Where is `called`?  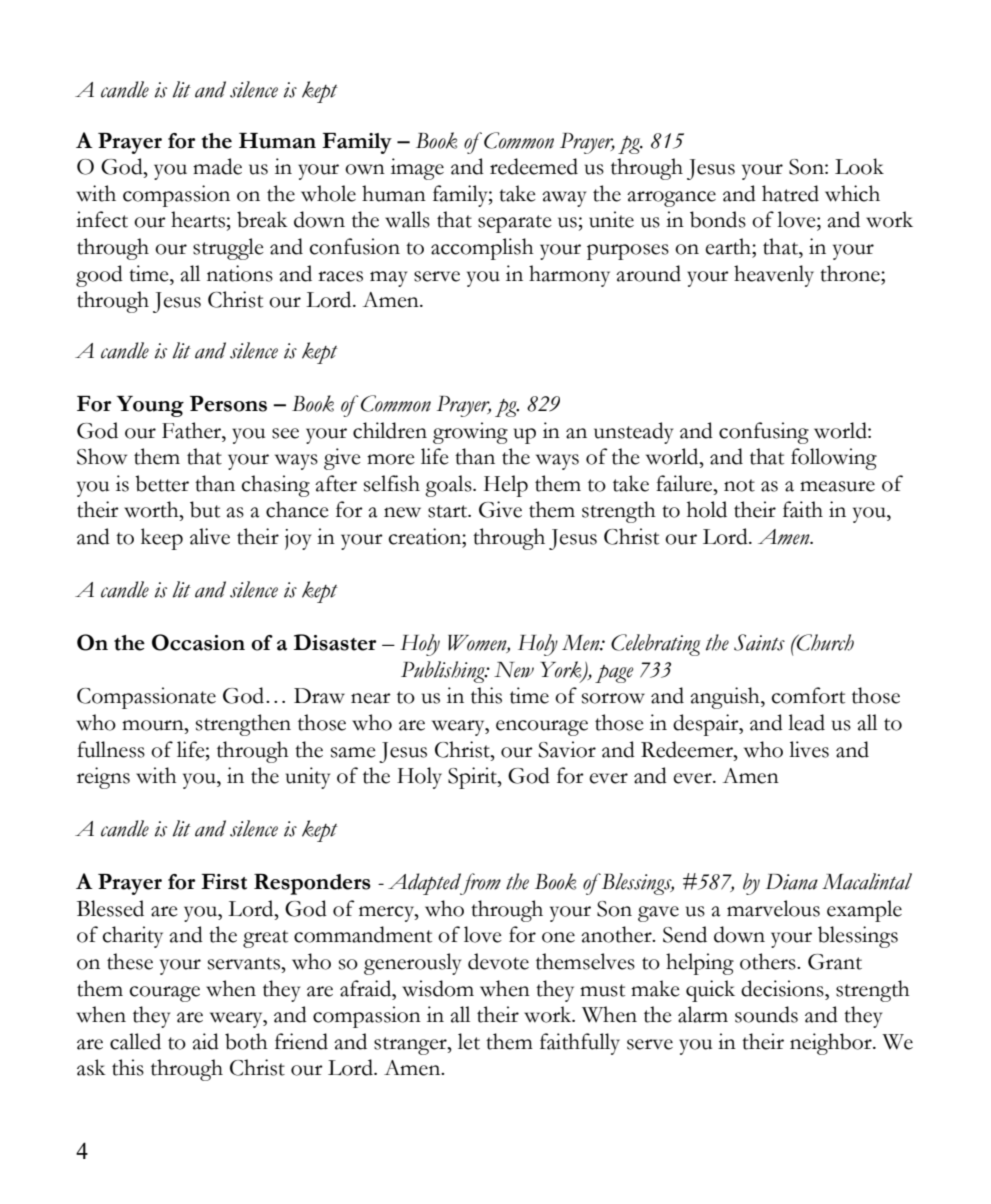 called is located at coordinates (135, 1041).
